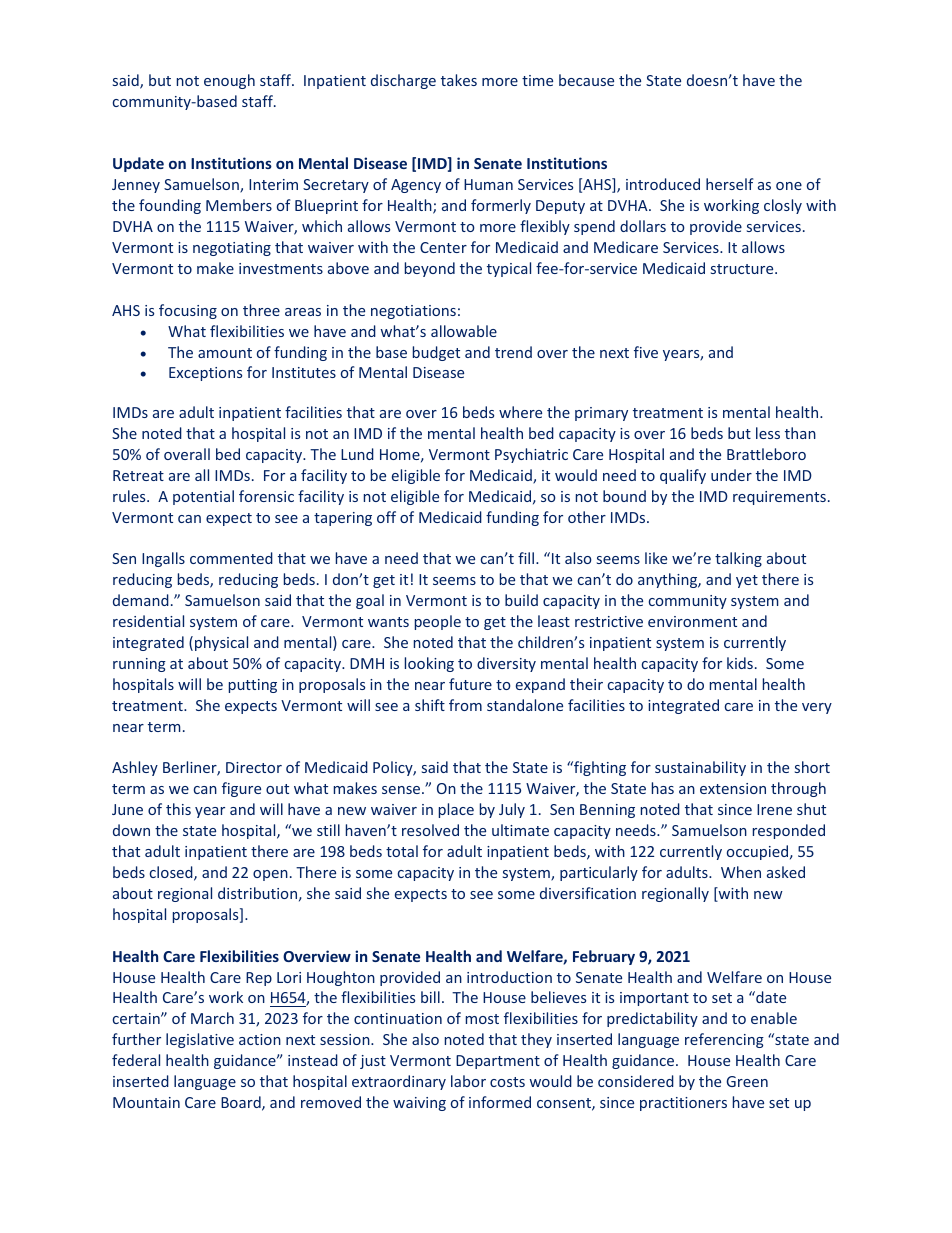 Image resolution: width=952 pixels, height=1233 pixels. What do you see at coordinates (747, 581) in the screenshot?
I see `yet` at bounding box center [747, 581].
